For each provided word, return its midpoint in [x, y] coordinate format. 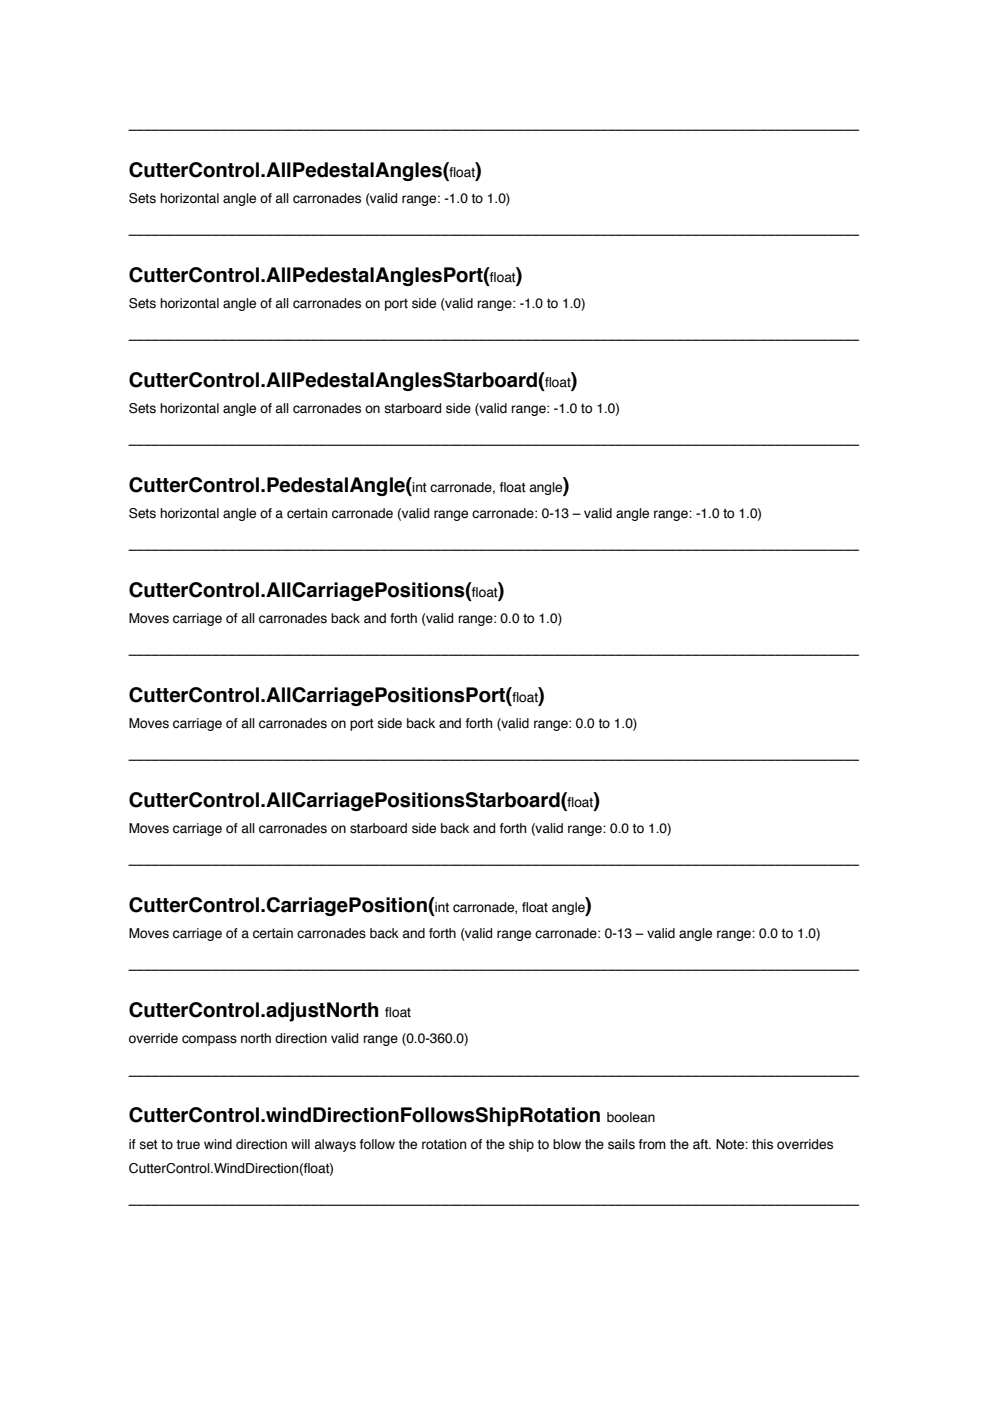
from [652, 1144]
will [300, 1144]
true [188, 1145]
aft [701, 1144]
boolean [631, 1117]
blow [567, 1144]
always [335, 1145]
